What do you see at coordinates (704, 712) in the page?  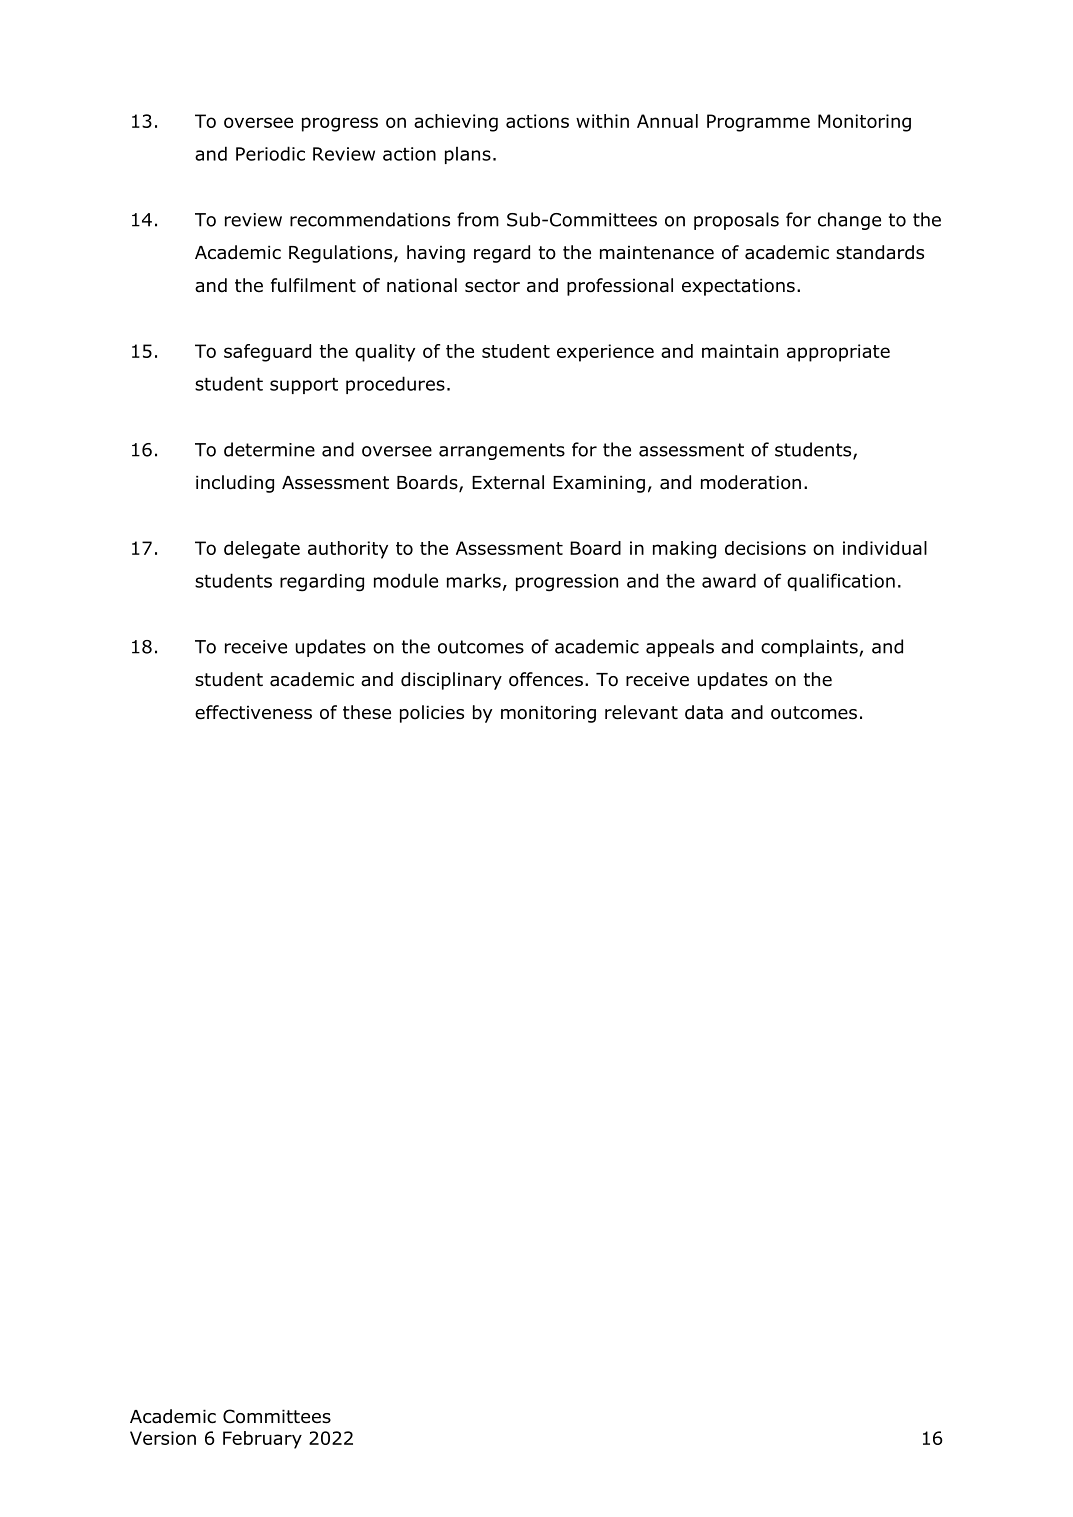 I see `data` at bounding box center [704, 712].
